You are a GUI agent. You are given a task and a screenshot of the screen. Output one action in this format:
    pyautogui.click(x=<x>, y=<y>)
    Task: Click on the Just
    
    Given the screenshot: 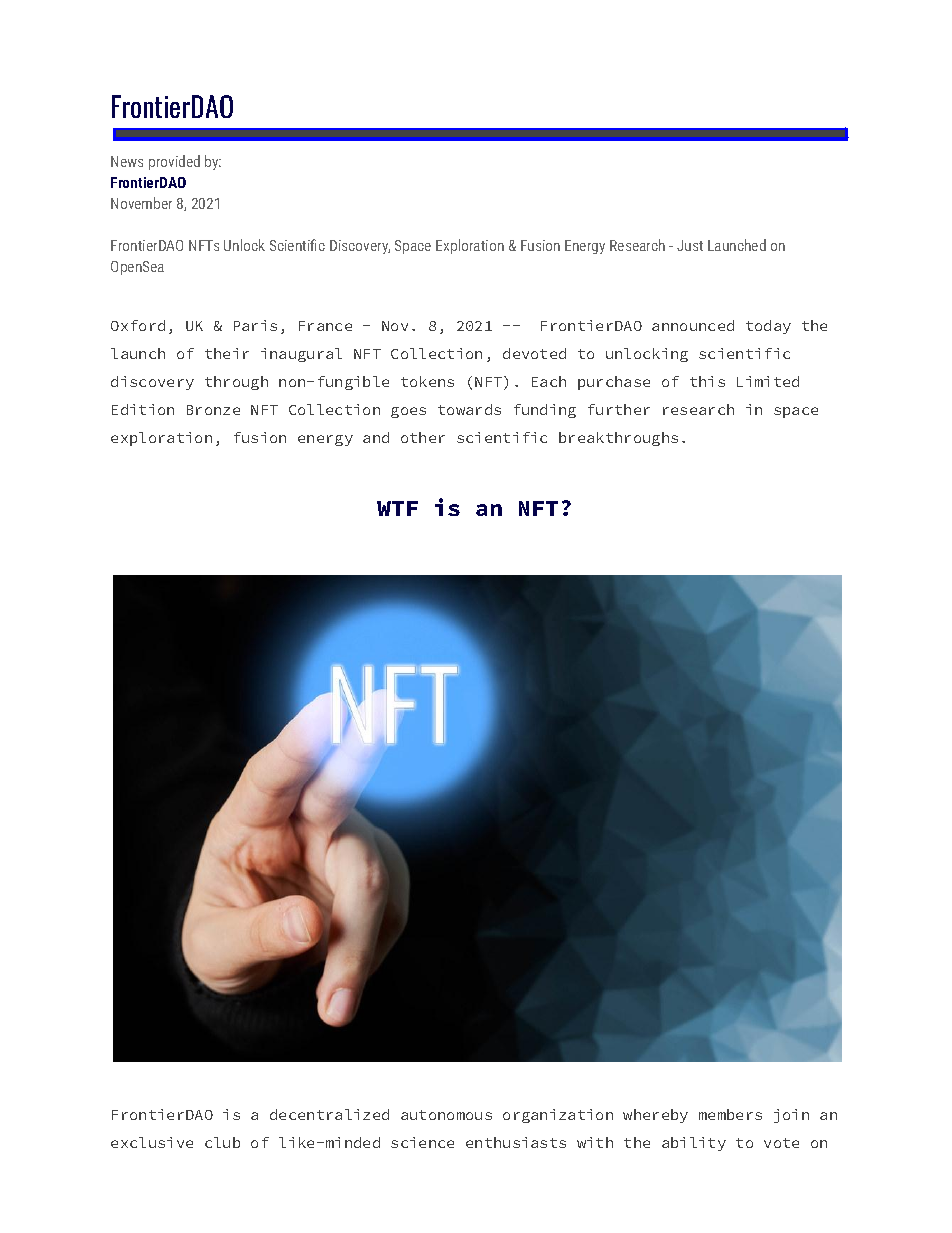 What is the action you would take?
    pyautogui.click(x=690, y=245)
